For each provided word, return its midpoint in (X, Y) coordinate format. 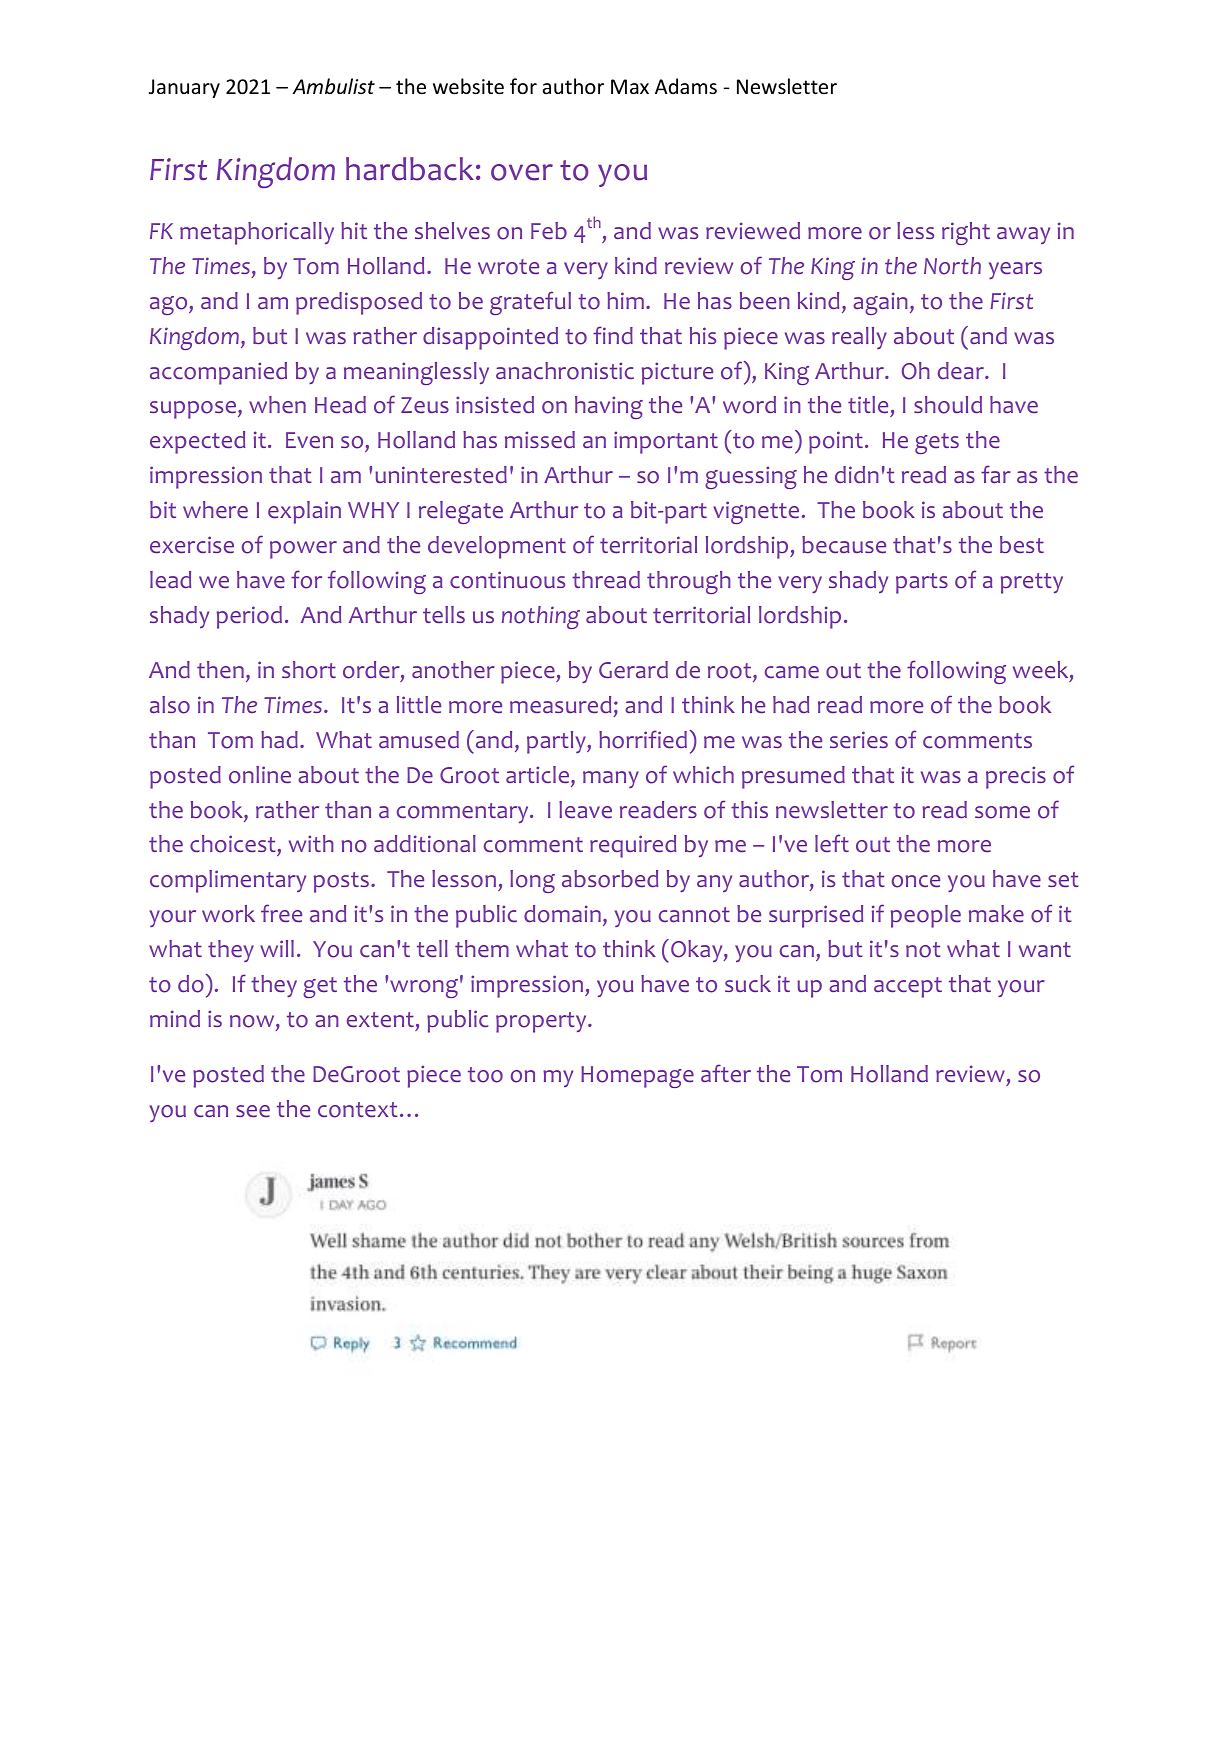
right (966, 233)
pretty (1032, 583)
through (689, 582)
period (249, 617)
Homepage (637, 1077)
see (253, 1111)
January (184, 88)
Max (630, 86)
